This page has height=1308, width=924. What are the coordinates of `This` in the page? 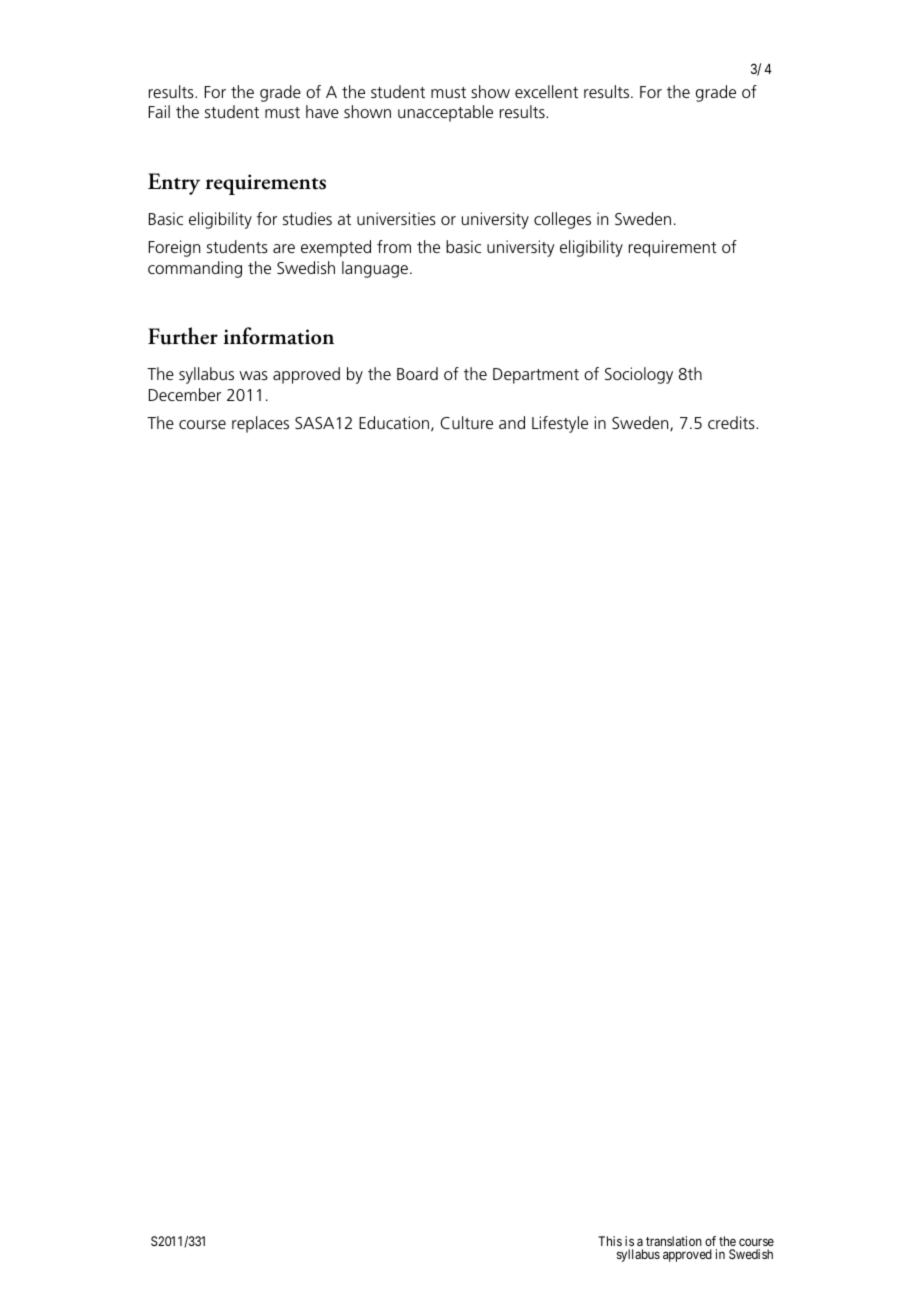 It's located at (610, 1241).
